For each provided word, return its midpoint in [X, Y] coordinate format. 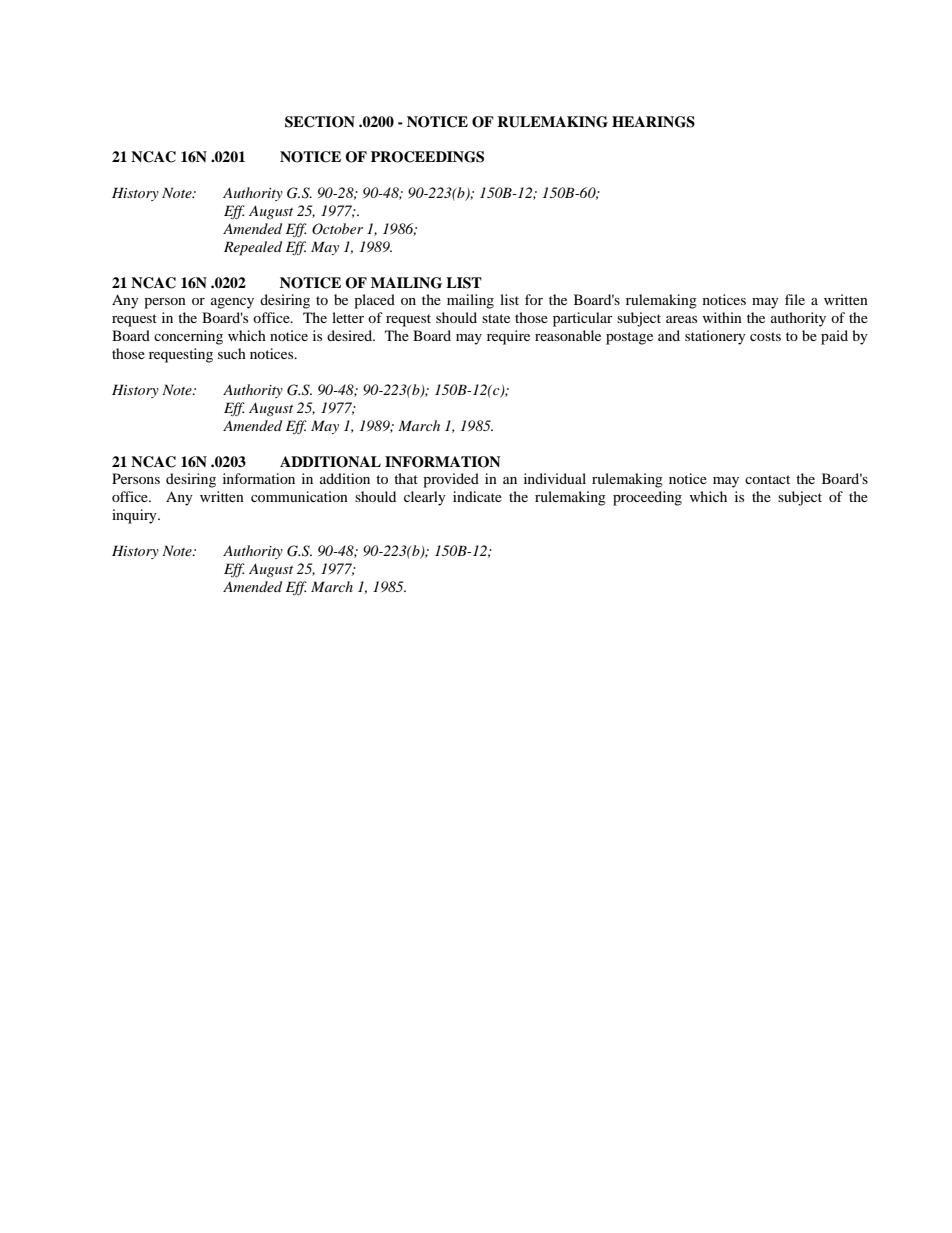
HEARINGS [653, 122]
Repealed [253, 248]
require [508, 337]
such [232, 353]
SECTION [320, 122]
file [795, 299]
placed [374, 301]
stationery [715, 337]
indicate [477, 496]
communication [299, 496]
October [337, 229]
